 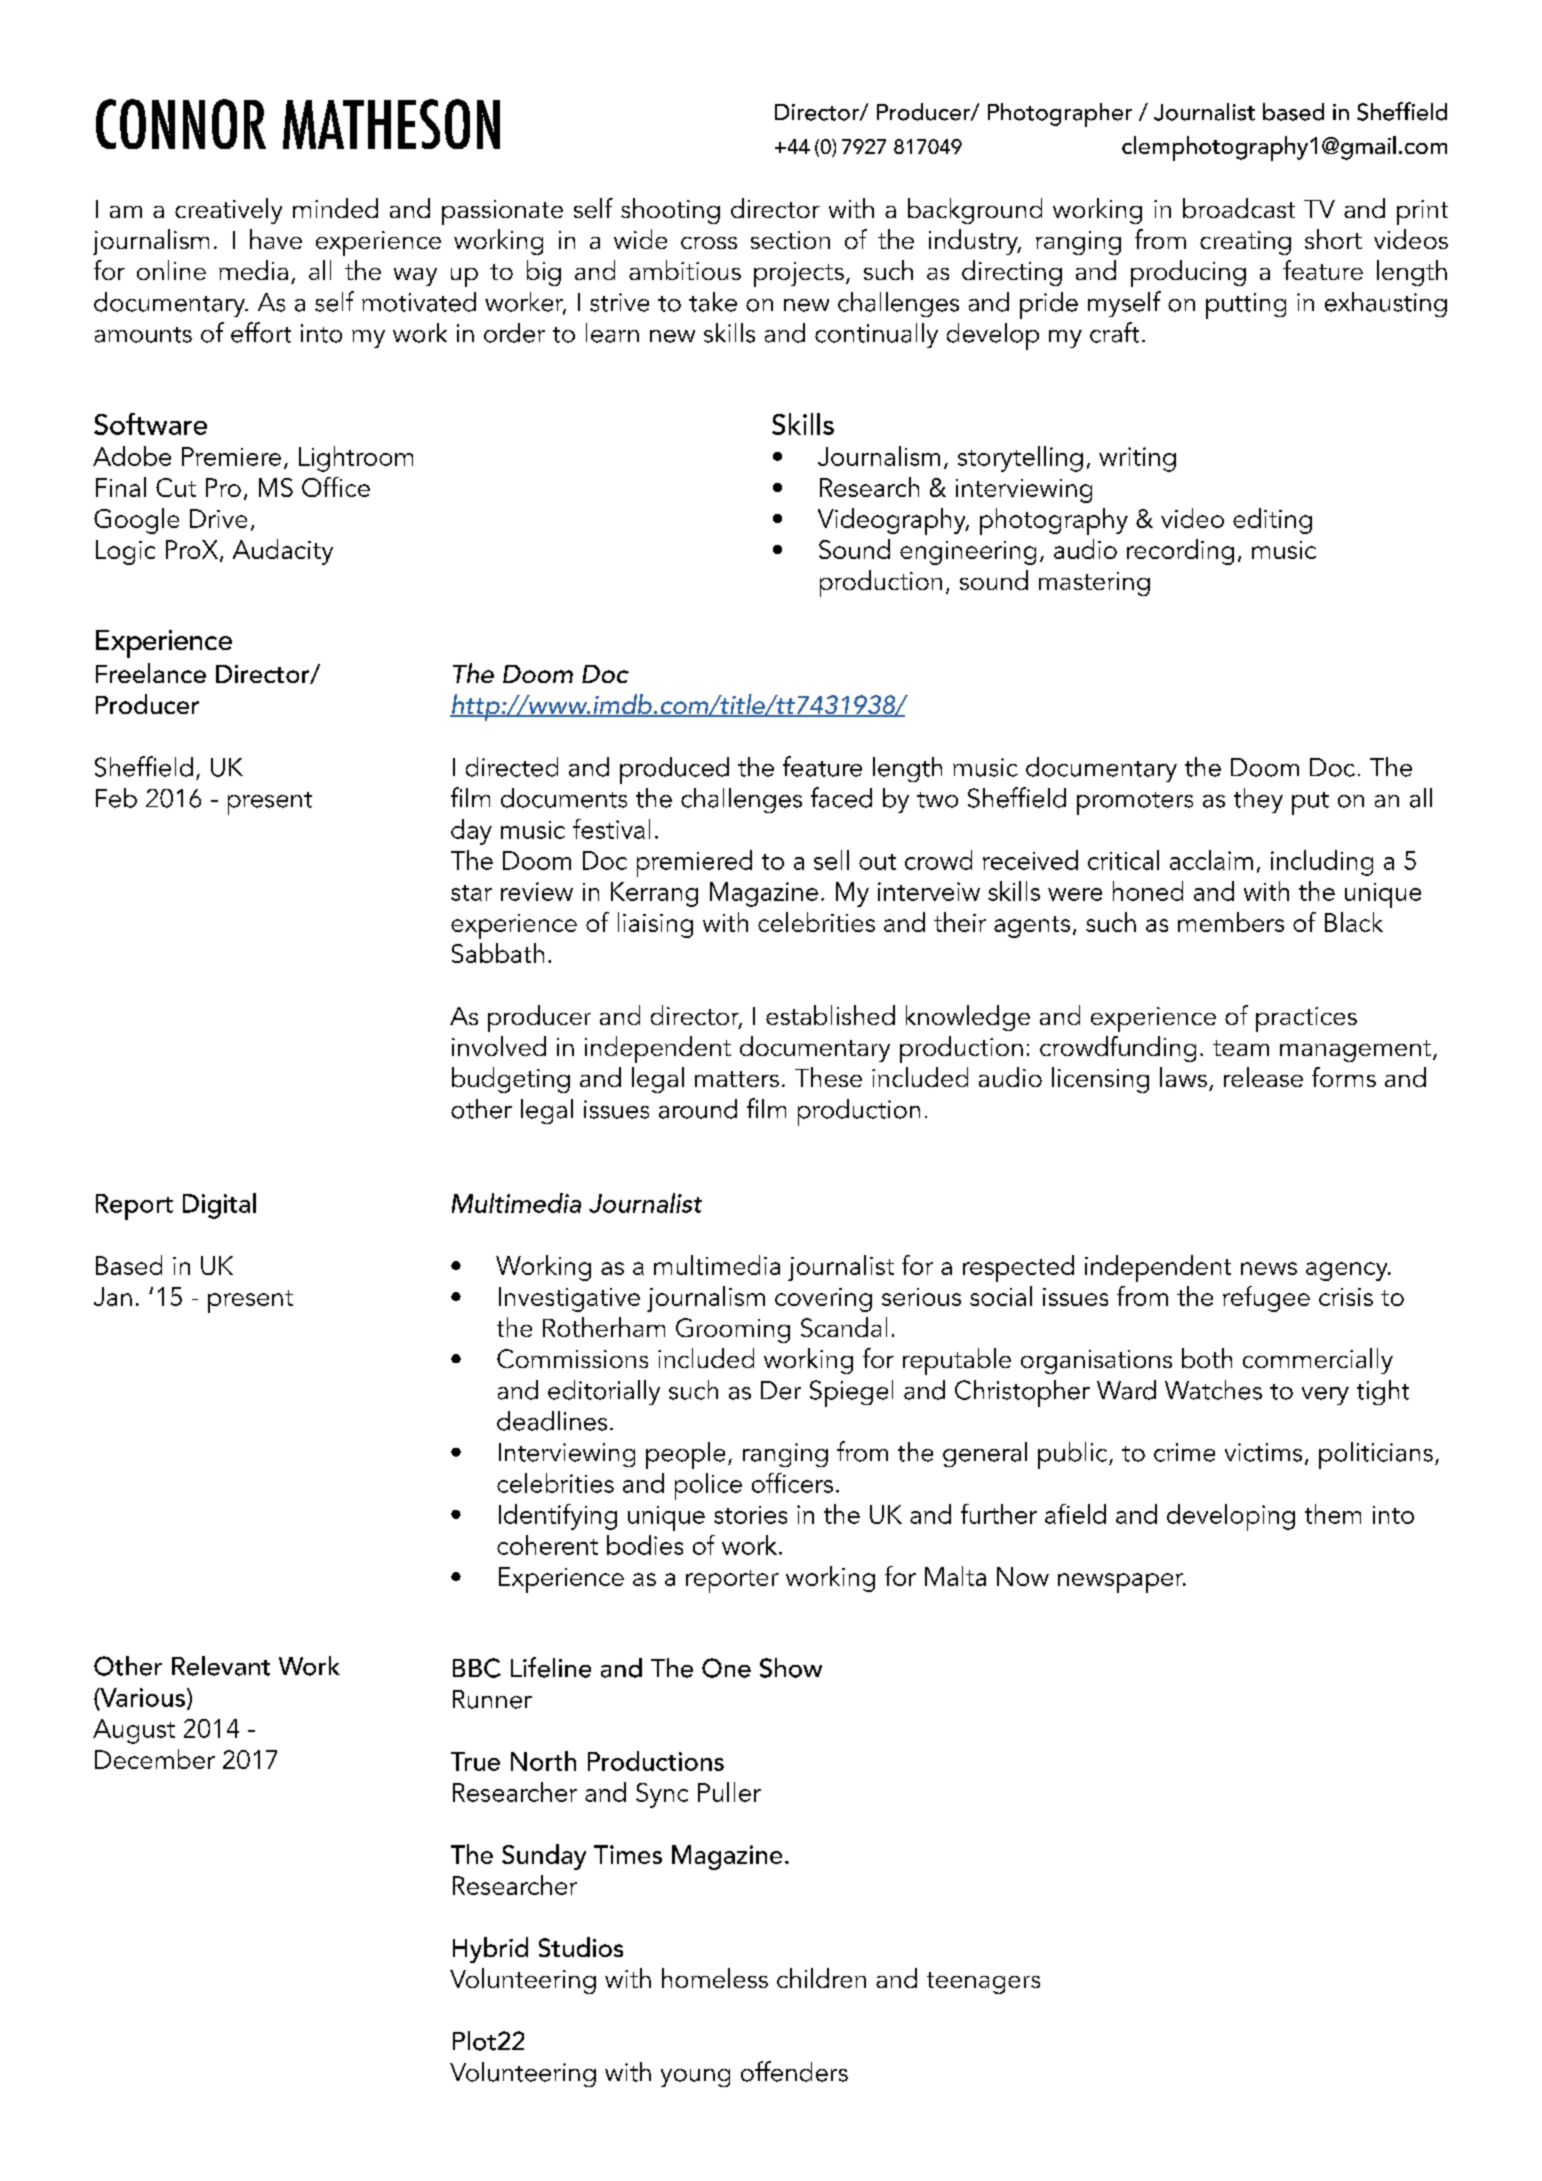 What do you see at coordinates (116, 798) in the screenshot?
I see `Feb` at bounding box center [116, 798].
